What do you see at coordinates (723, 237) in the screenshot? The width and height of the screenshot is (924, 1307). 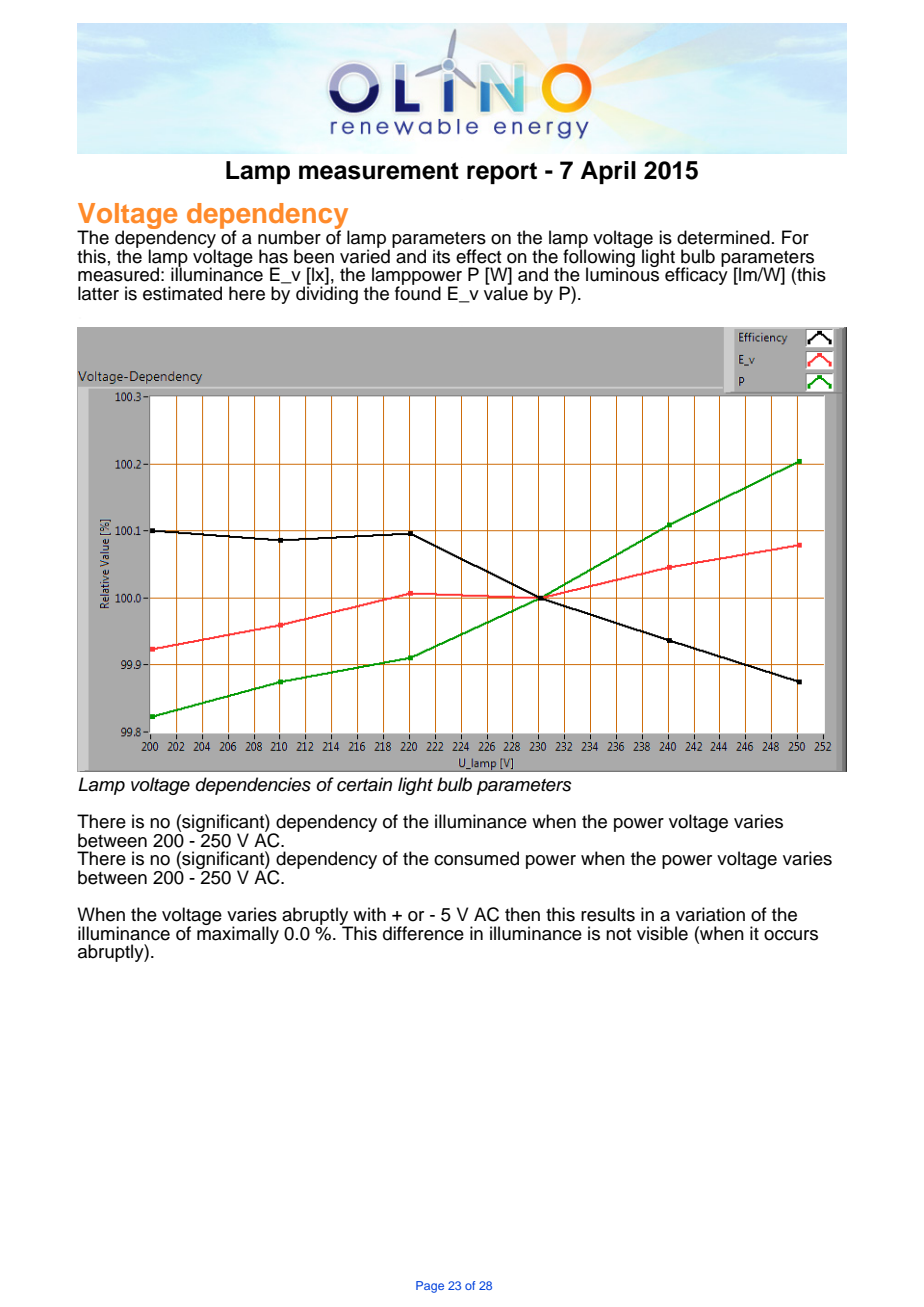 I see `determined` at bounding box center [723, 237].
